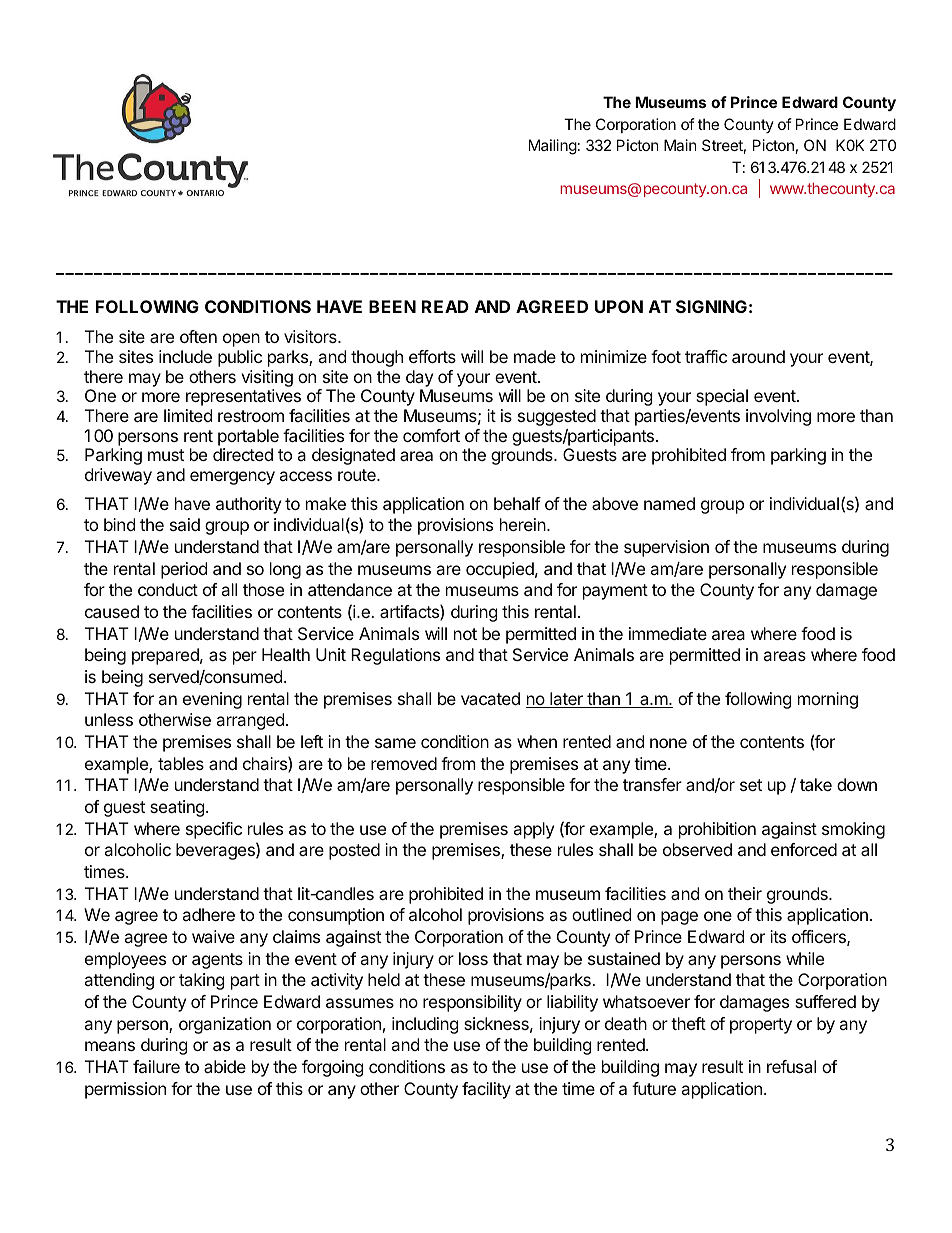 Image resolution: width=952 pixels, height=1233 pixels. What do you see at coordinates (188, 415) in the image?
I see `limited` at bounding box center [188, 415].
